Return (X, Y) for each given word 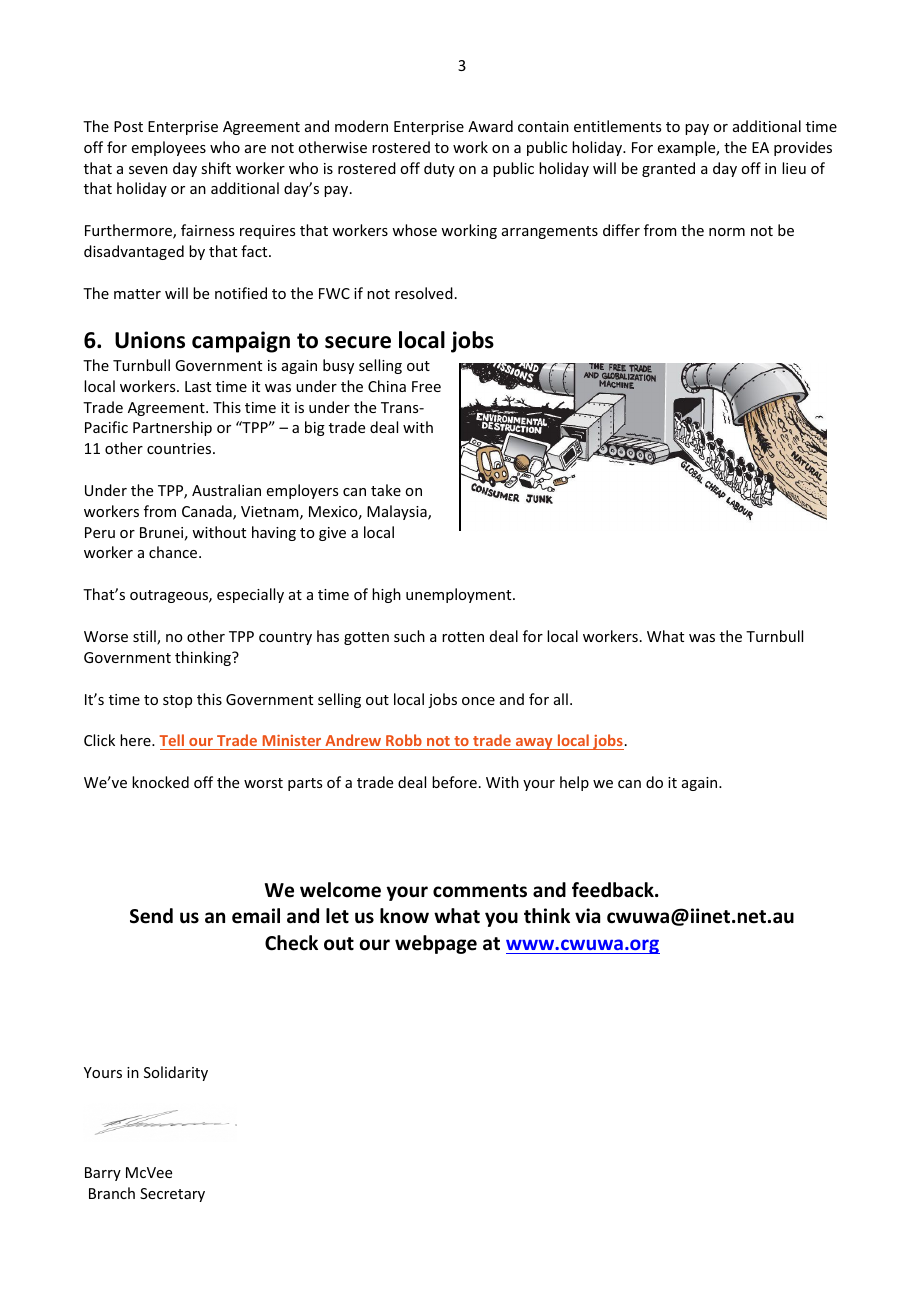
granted (668, 169)
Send (151, 916)
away (534, 744)
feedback (614, 890)
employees (169, 148)
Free (426, 386)
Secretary (172, 1195)
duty (439, 169)
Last (198, 386)
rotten (463, 637)
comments (480, 891)
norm (727, 232)
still (145, 637)
